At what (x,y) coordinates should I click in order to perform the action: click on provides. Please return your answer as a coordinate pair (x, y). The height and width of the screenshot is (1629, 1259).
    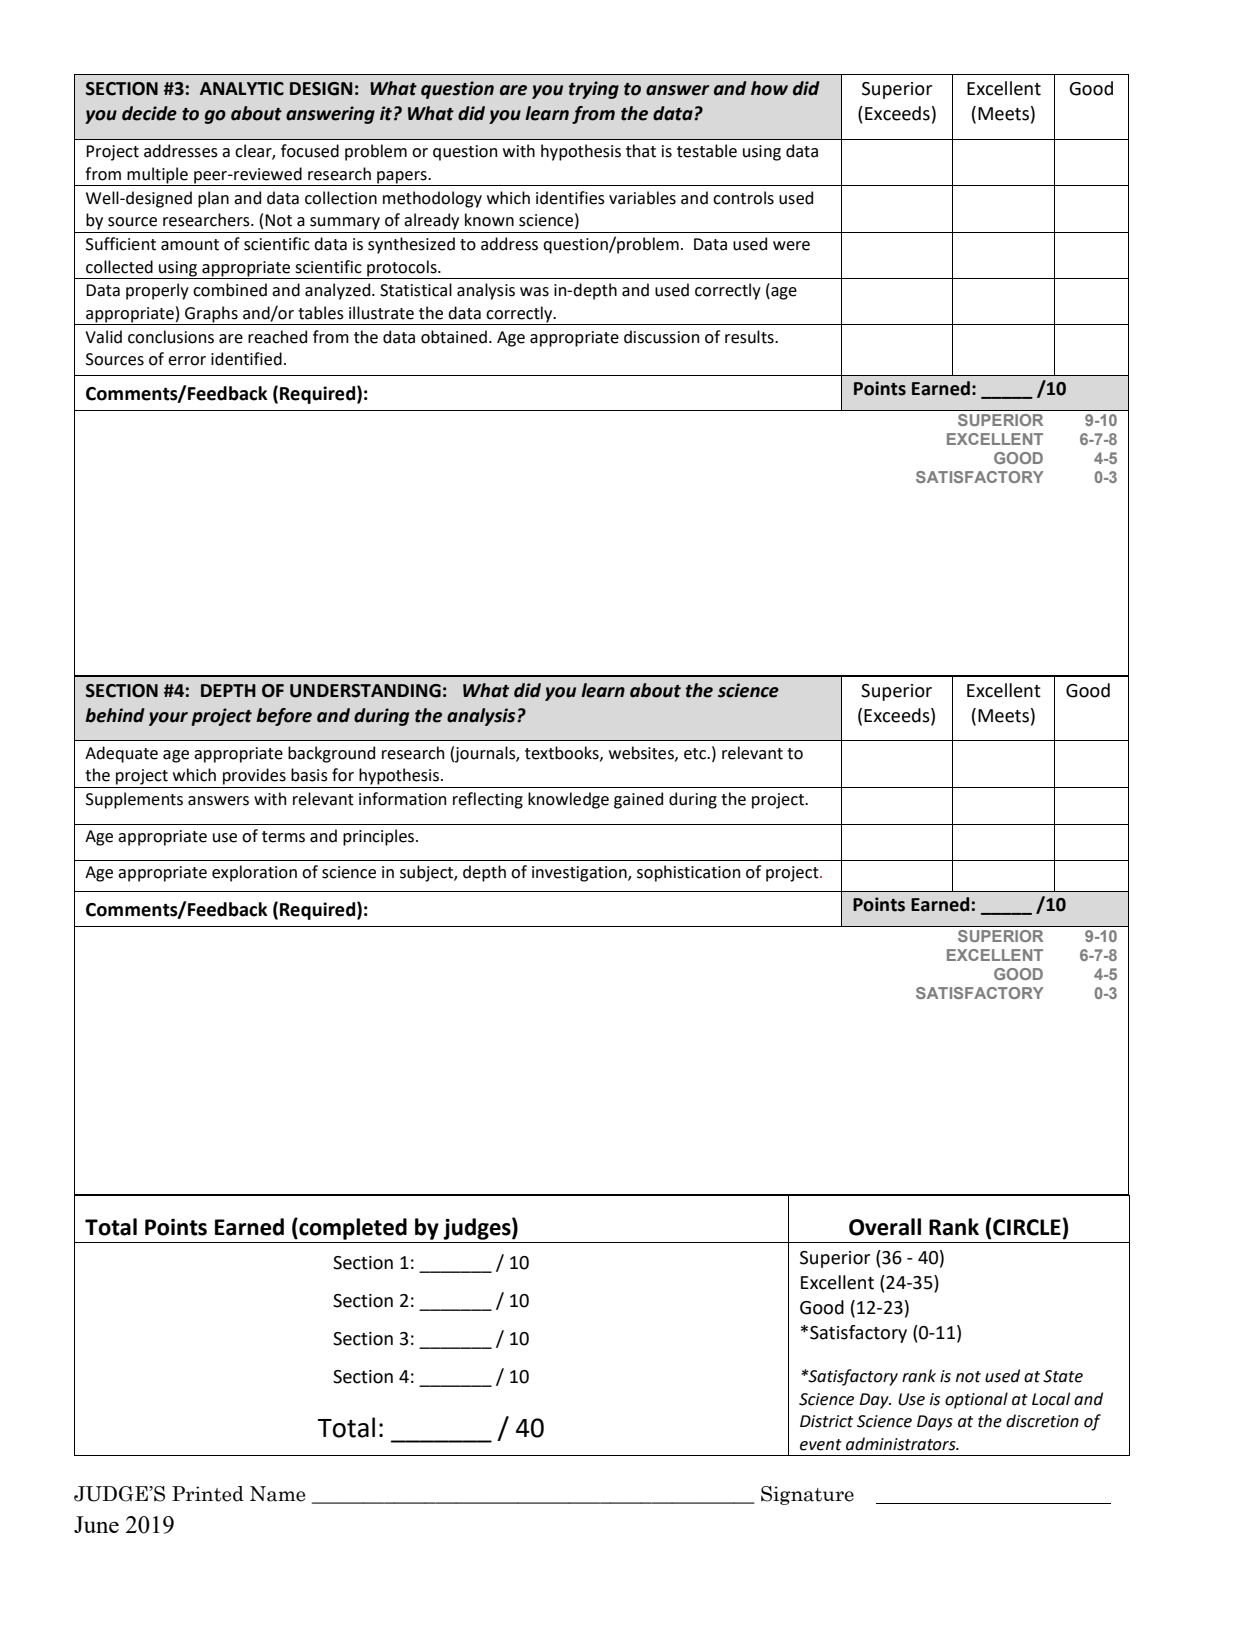
    Looking at the image, I should click on (254, 776).
